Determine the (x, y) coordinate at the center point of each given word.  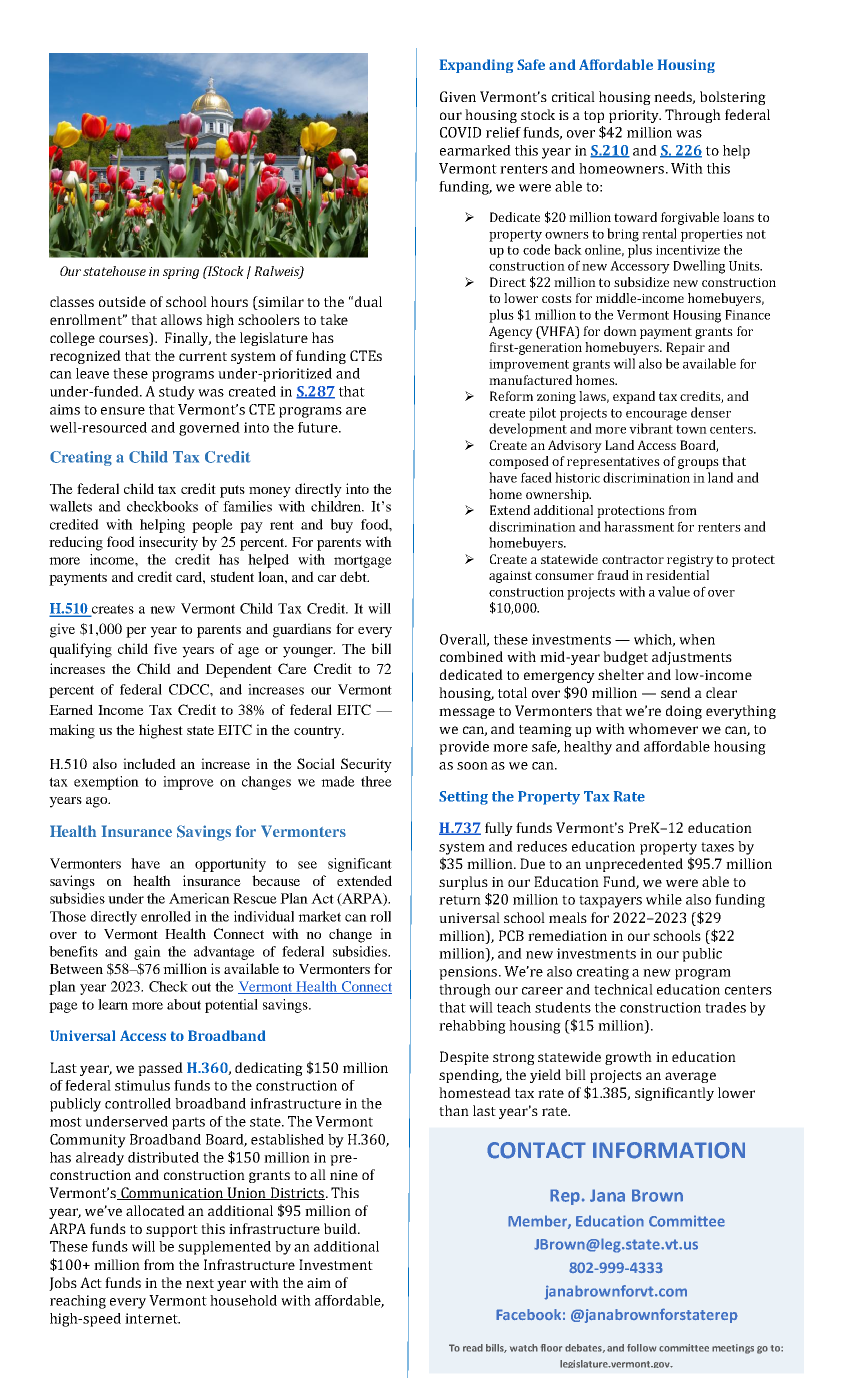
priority (635, 116)
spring (181, 273)
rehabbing (472, 1027)
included (149, 763)
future (319, 427)
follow (641, 1348)
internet (152, 1318)
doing (684, 712)
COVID (460, 132)
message (467, 713)
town (691, 429)
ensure (123, 411)
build (341, 1228)
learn (113, 1004)
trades (725, 1007)
